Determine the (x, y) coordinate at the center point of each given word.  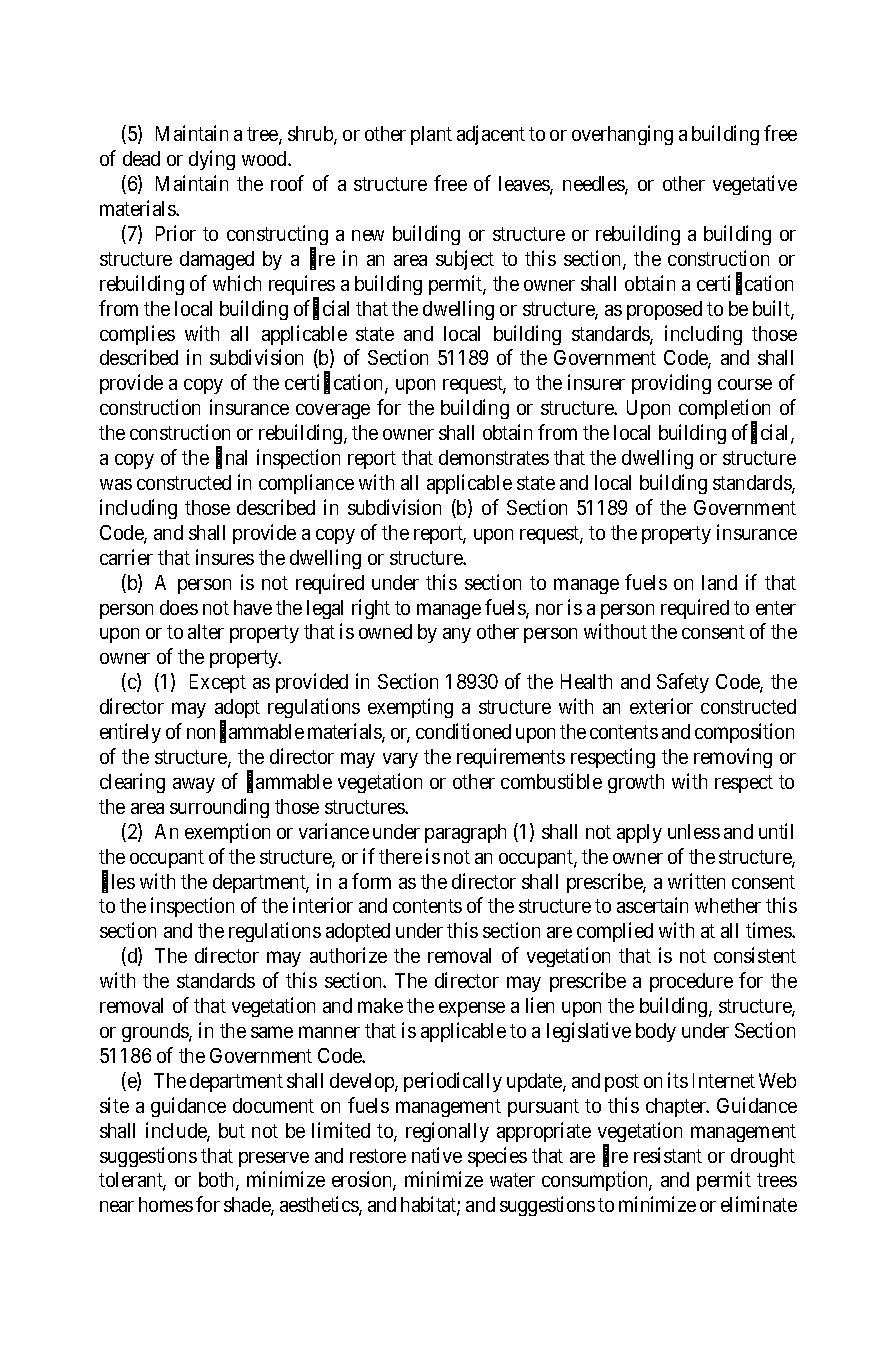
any (457, 635)
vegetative (755, 185)
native (437, 1155)
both (218, 1181)
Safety (683, 683)
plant (431, 135)
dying (212, 160)
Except (218, 683)
